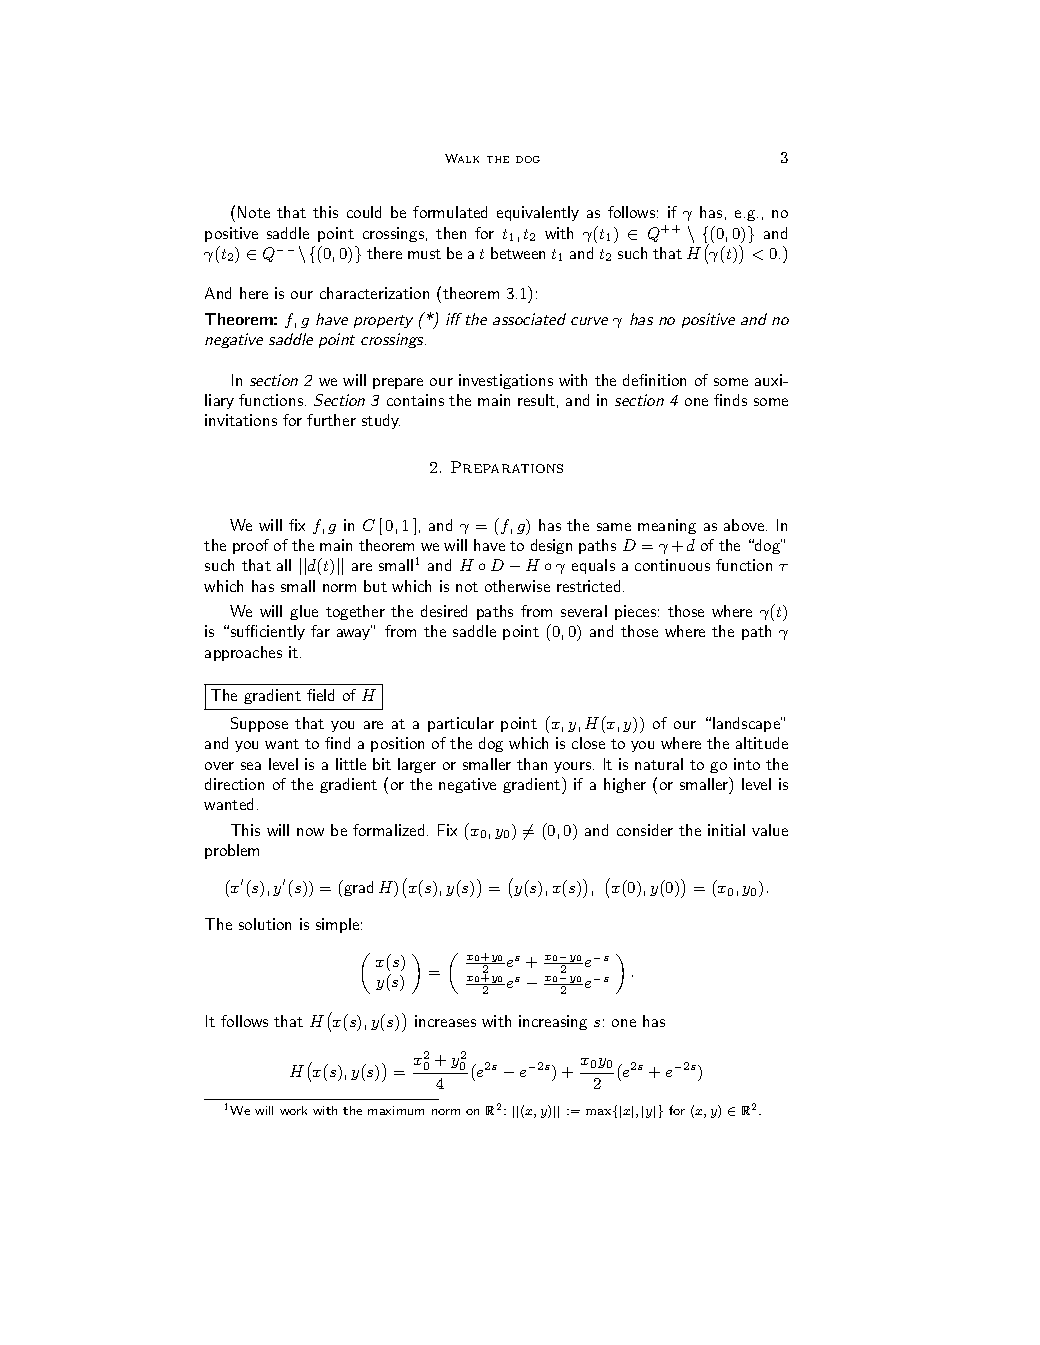  I want to click on Walk, so click(462, 158).
